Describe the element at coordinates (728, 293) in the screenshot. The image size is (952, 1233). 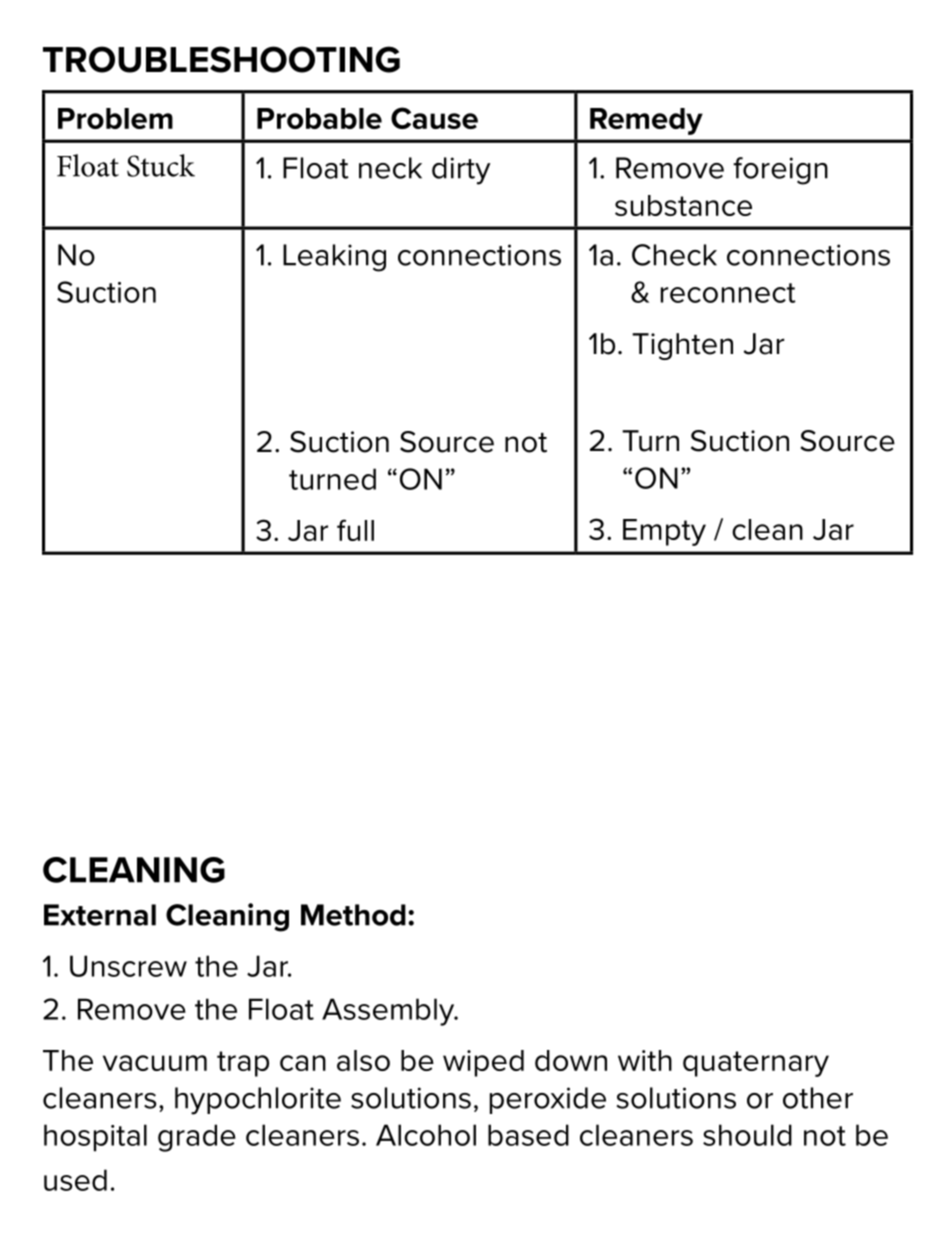
I see `reconnect` at that location.
